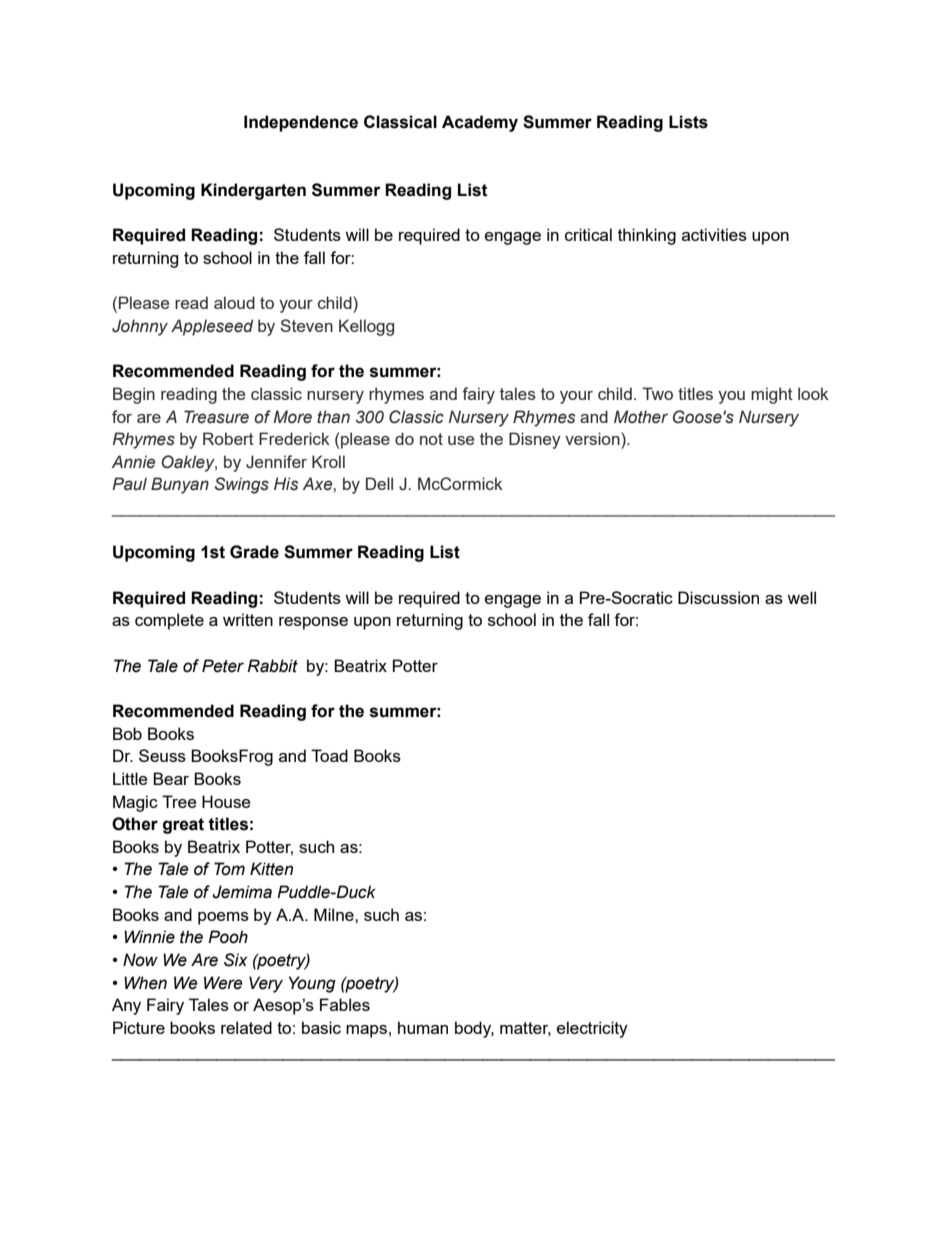 The width and height of the image is (952, 1233). Describe the element at coordinates (474, 1029) in the image. I see `body` at that location.
